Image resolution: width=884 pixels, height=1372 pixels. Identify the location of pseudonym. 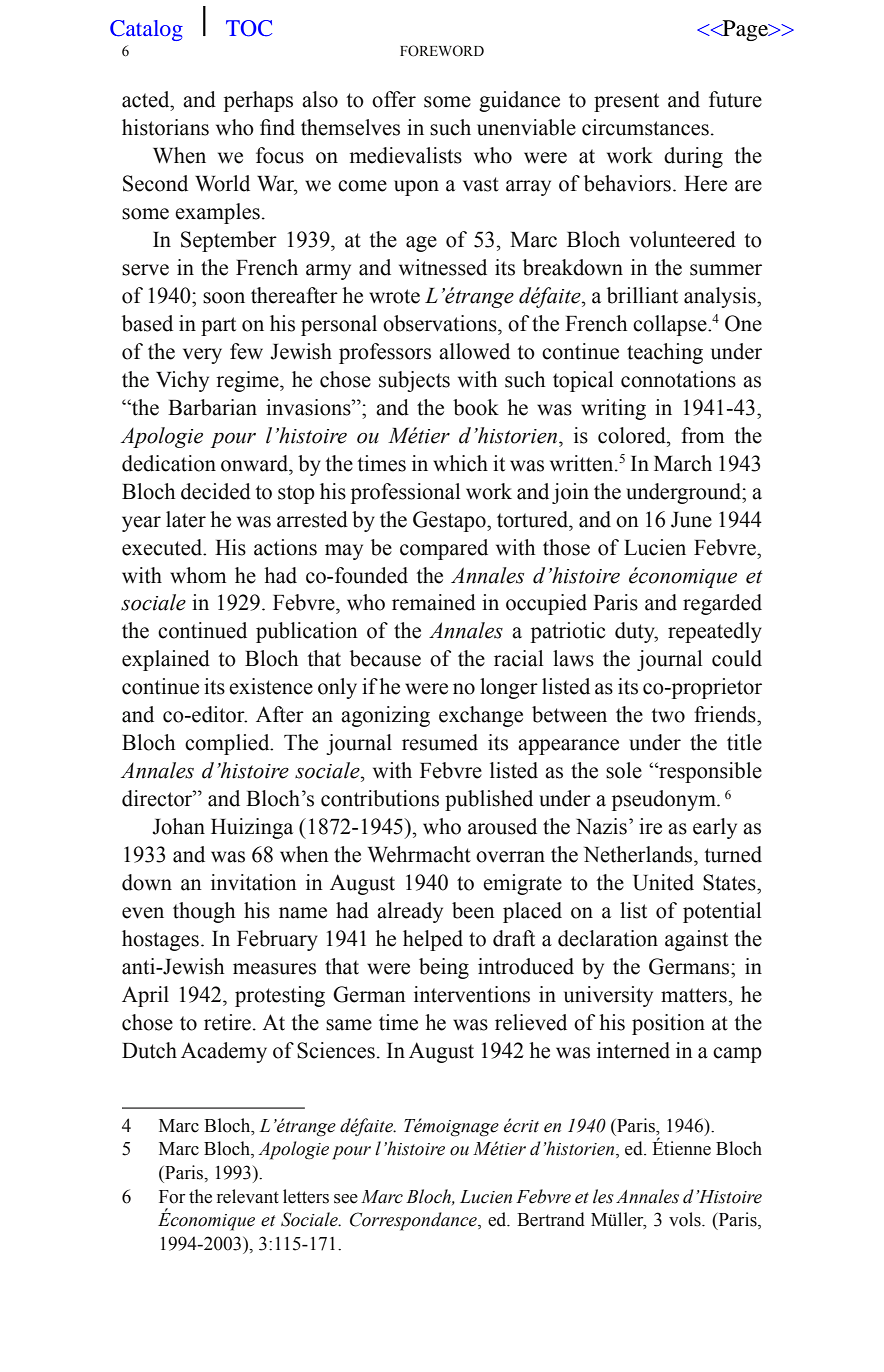
(665, 800).
